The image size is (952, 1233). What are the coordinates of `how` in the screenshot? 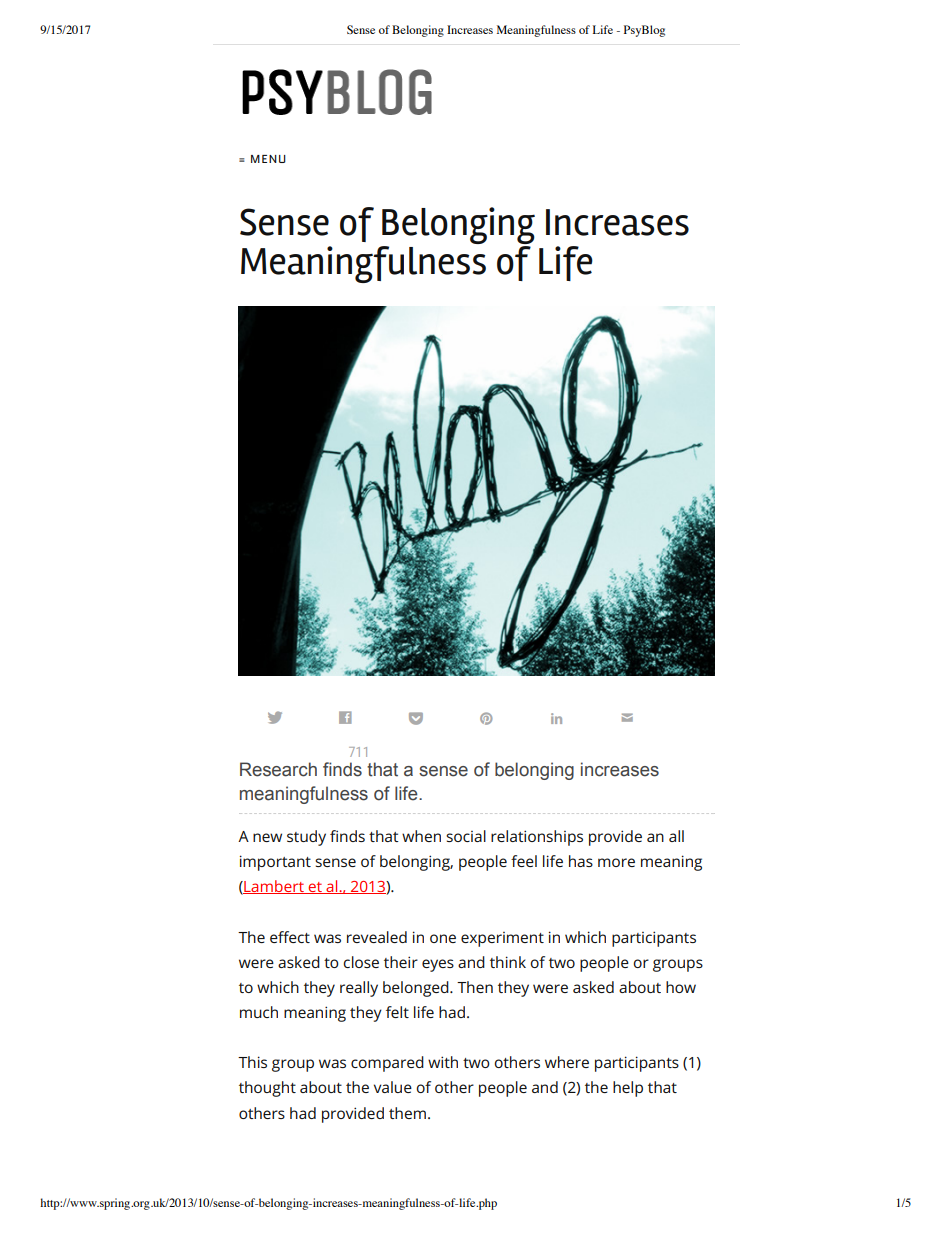 It's located at (681, 987).
